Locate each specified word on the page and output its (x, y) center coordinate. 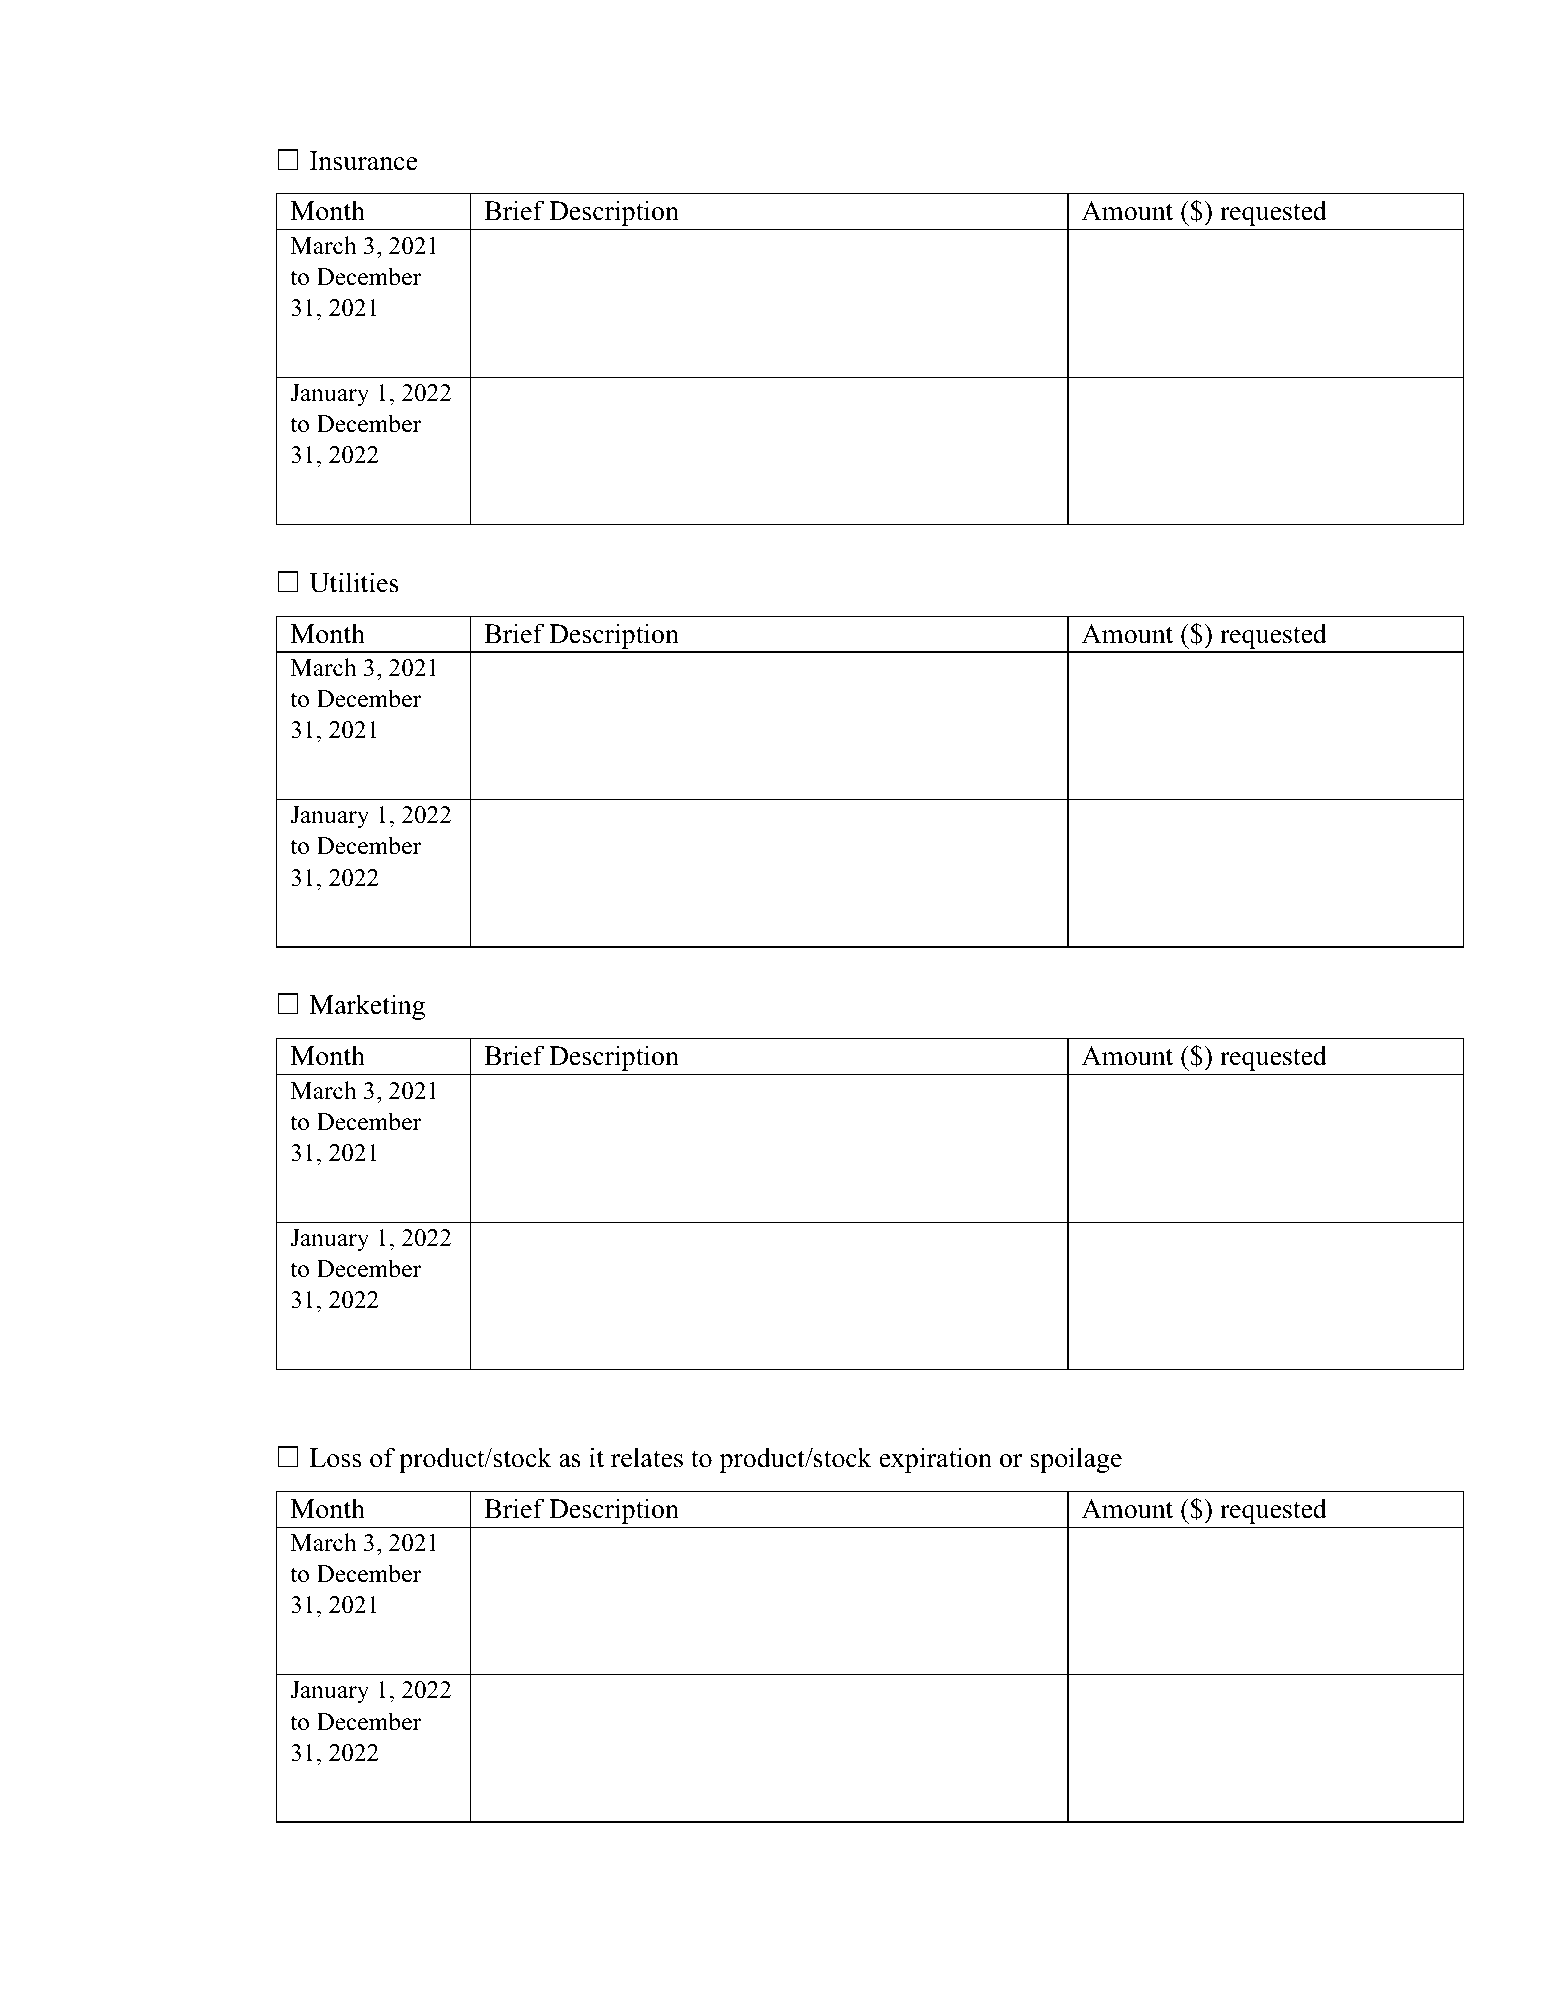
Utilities (354, 582)
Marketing (367, 1007)
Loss (335, 1458)
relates (647, 1457)
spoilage (1076, 1460)
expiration (936, 1460)
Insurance (363, 161)
